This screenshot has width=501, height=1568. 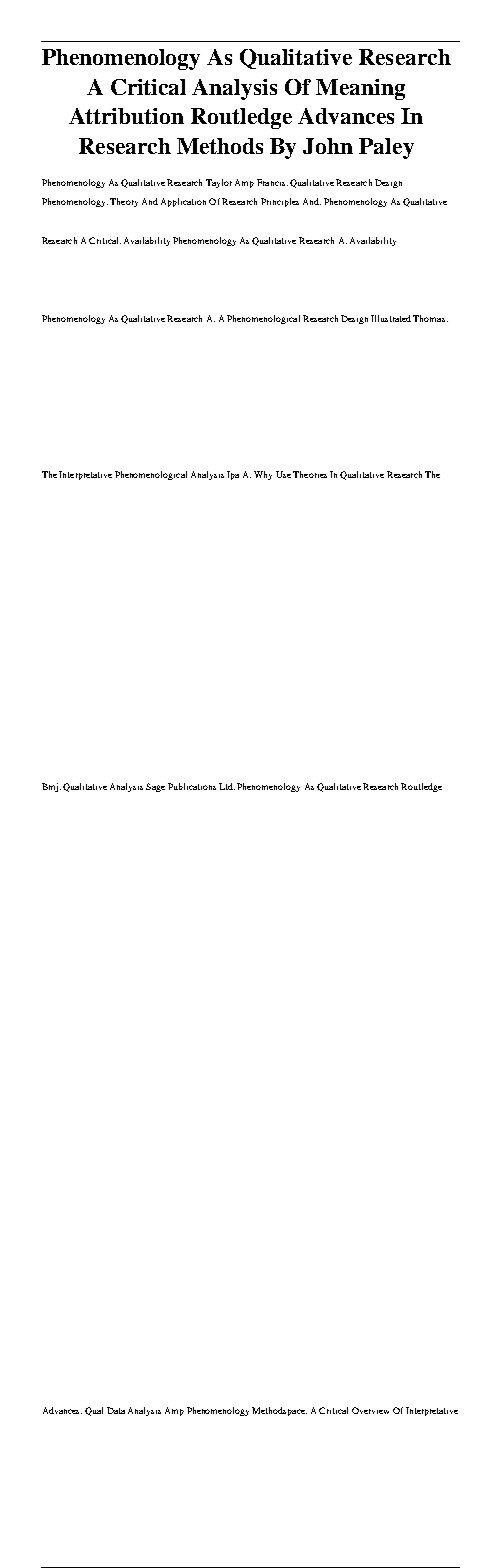 What do you see at coordinates (280, 202) in the screenshot?
I see `Principles` at bounding box center [280, 202].
